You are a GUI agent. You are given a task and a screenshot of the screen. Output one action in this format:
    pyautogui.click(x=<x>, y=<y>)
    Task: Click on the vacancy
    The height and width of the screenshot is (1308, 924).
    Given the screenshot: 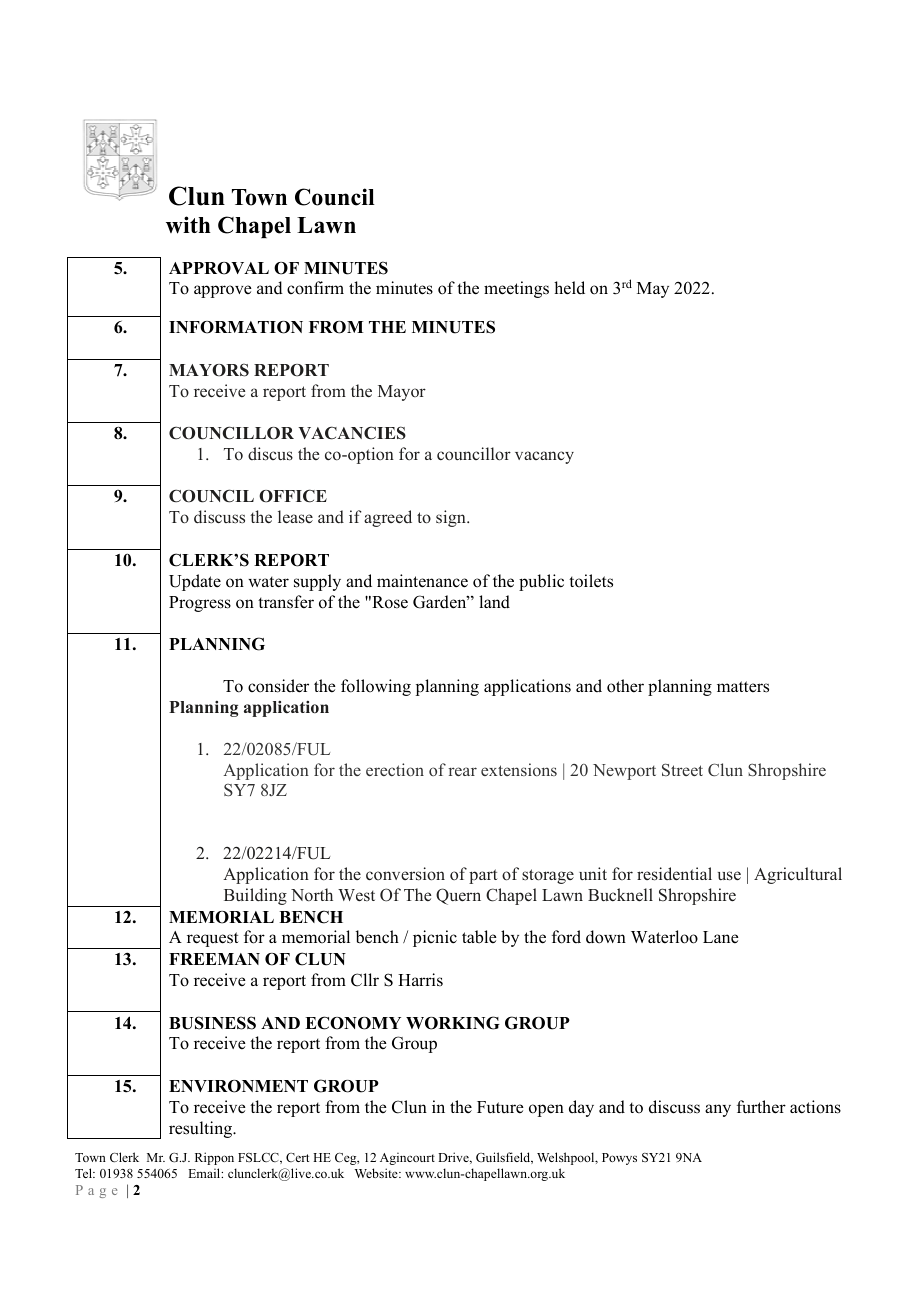 What is the action you would take?
    pyautogui.click(x=544, y=457)
